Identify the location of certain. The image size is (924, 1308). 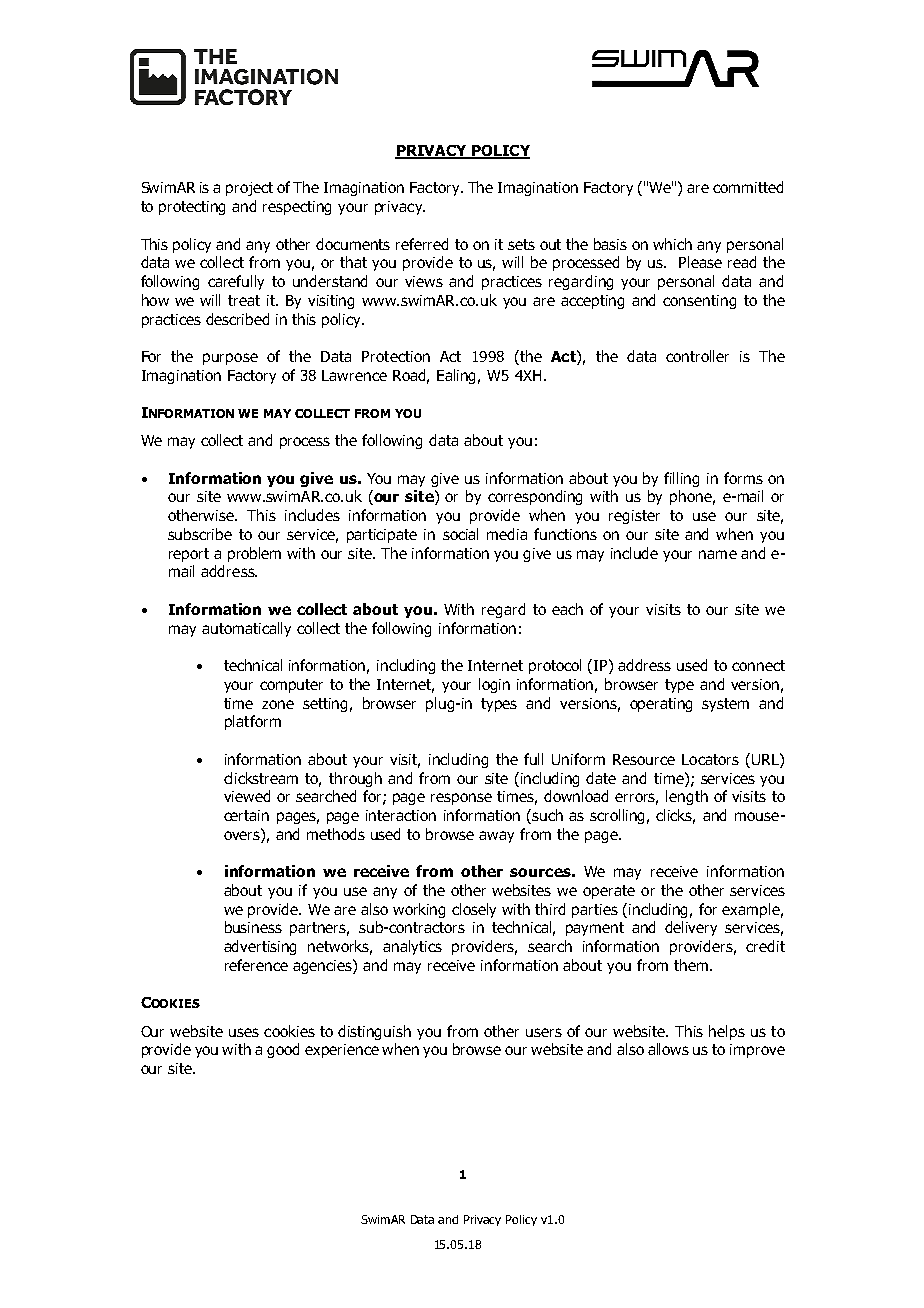
(246, 815).
